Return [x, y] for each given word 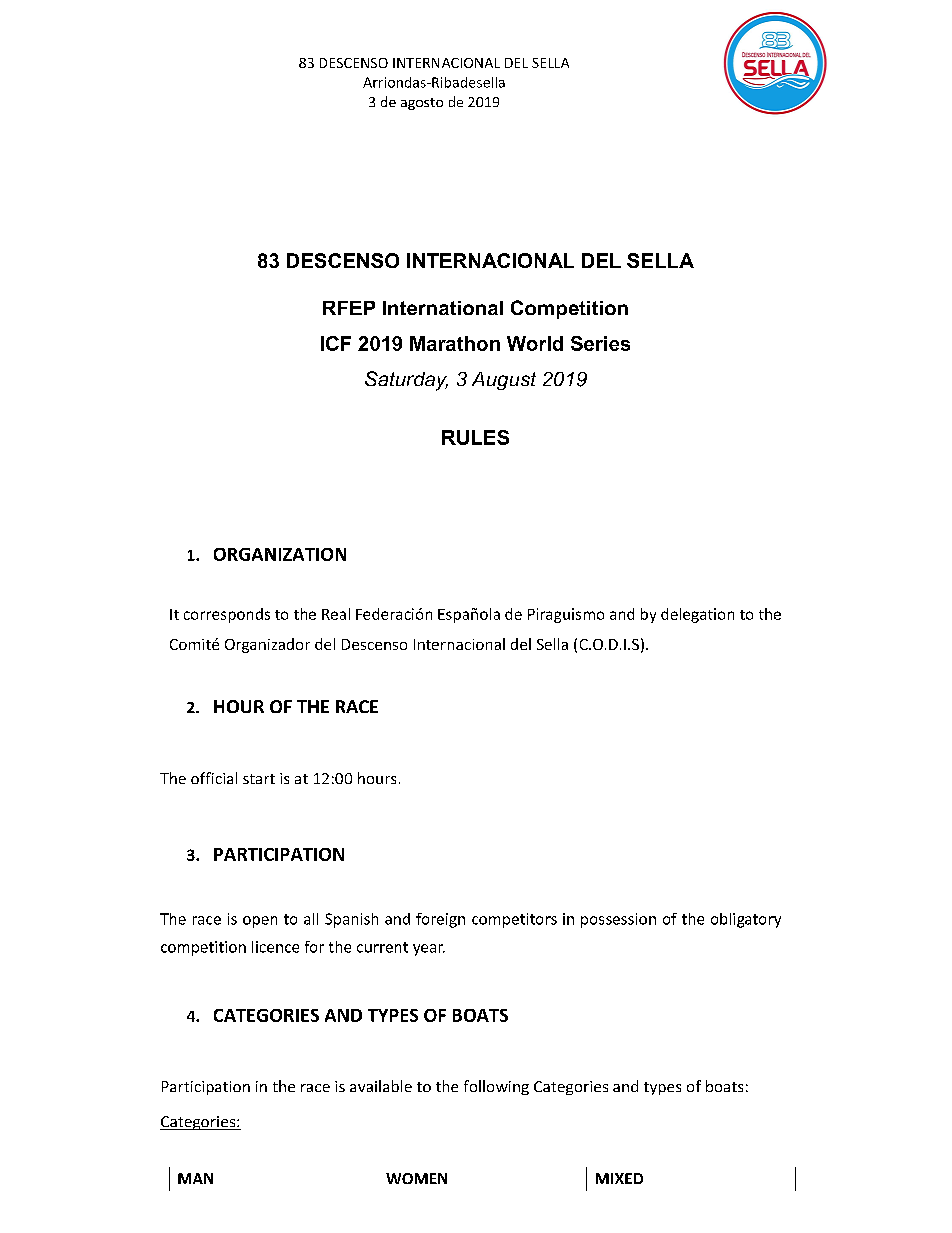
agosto [422, 104]
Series [600, 343]
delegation [697, 615]
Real [336, 614]
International [443, 308]
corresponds [227, 615]
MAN [195, 1178]
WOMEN [416, 1178]
